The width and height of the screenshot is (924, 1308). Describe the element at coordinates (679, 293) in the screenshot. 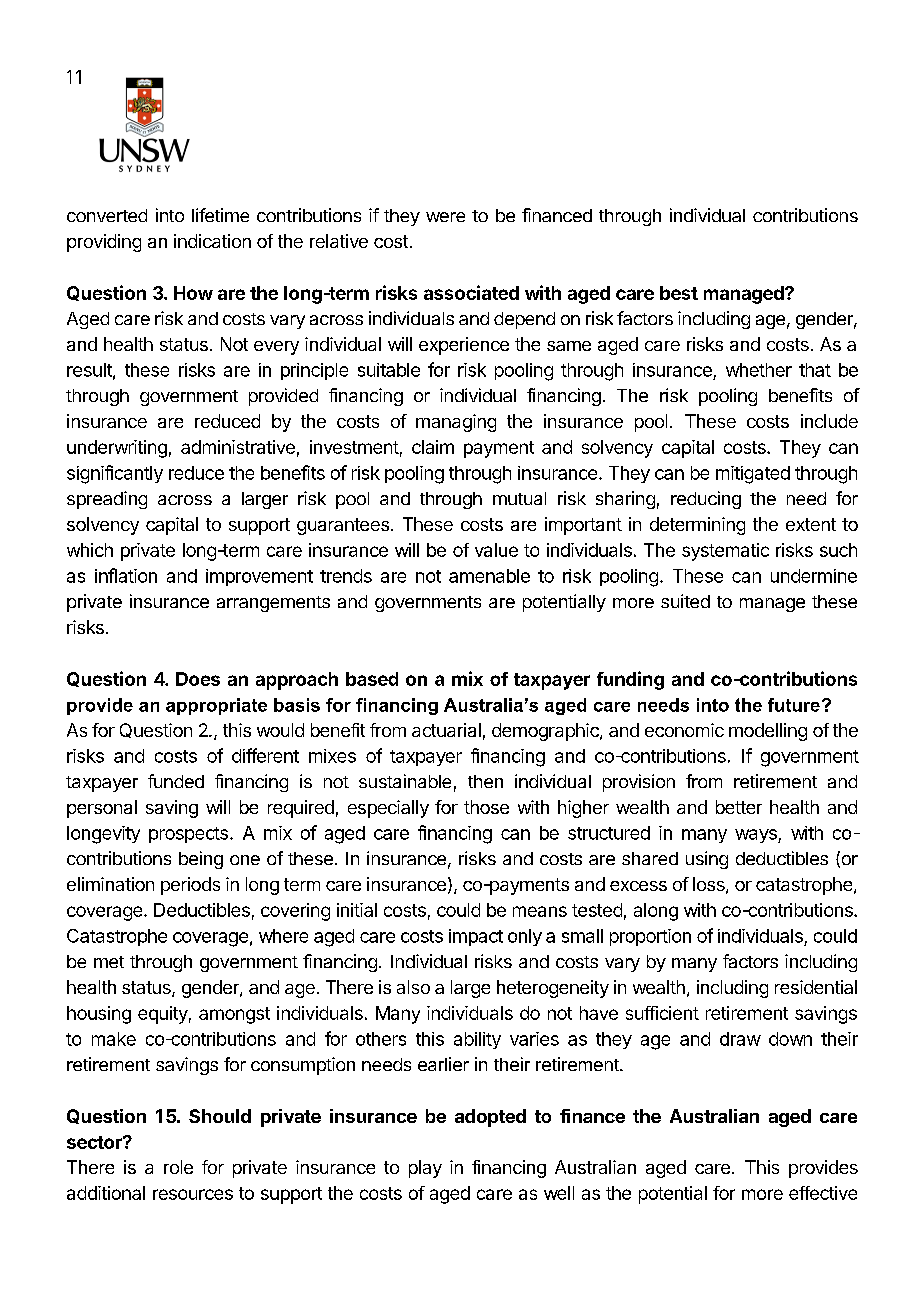

I see `best` at that location.
